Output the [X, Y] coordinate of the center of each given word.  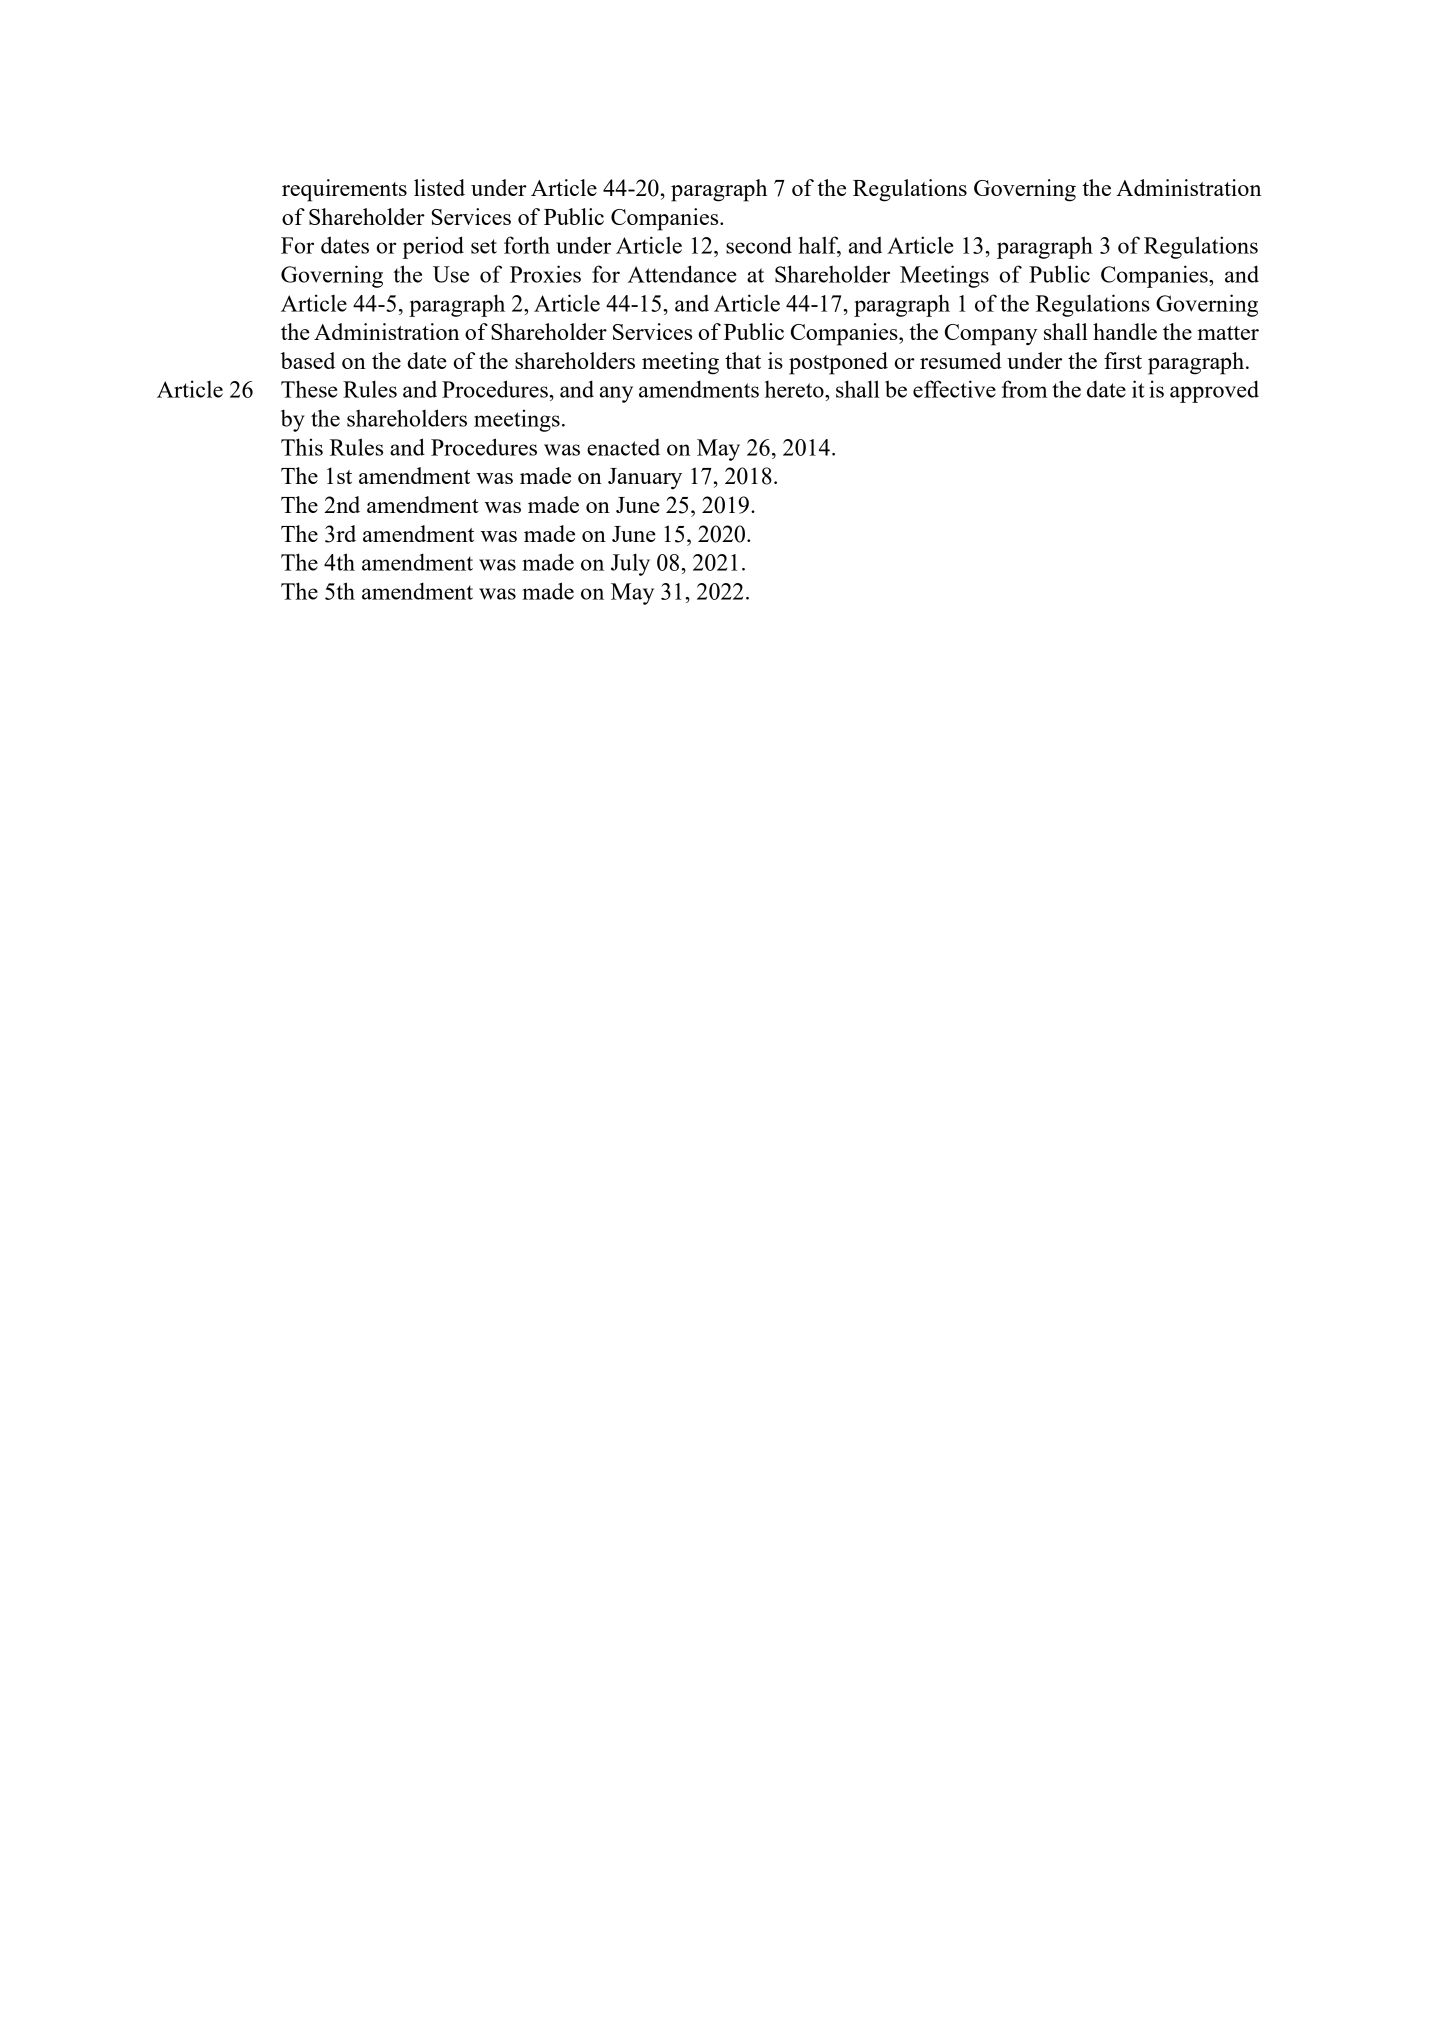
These [309, 389]
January [645, 479]
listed [439, 187]
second [759, 245]
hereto [795, 389]
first [1123, 360]
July [630, 564]
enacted [623, 447]
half [820, 246]
